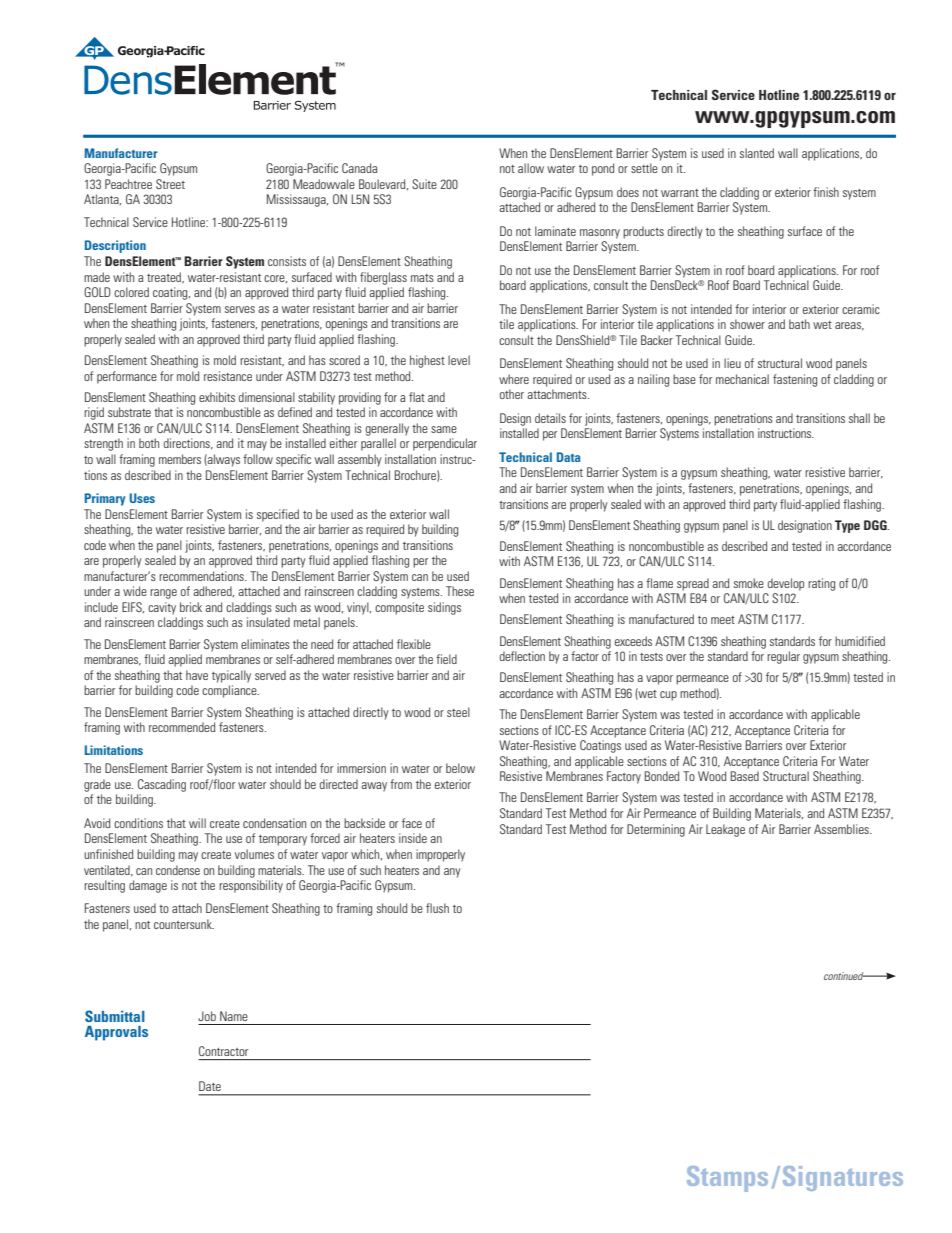 The width and height of the screenshot is (952, 1233). I want to click on exhibits, so click(217, 397).
